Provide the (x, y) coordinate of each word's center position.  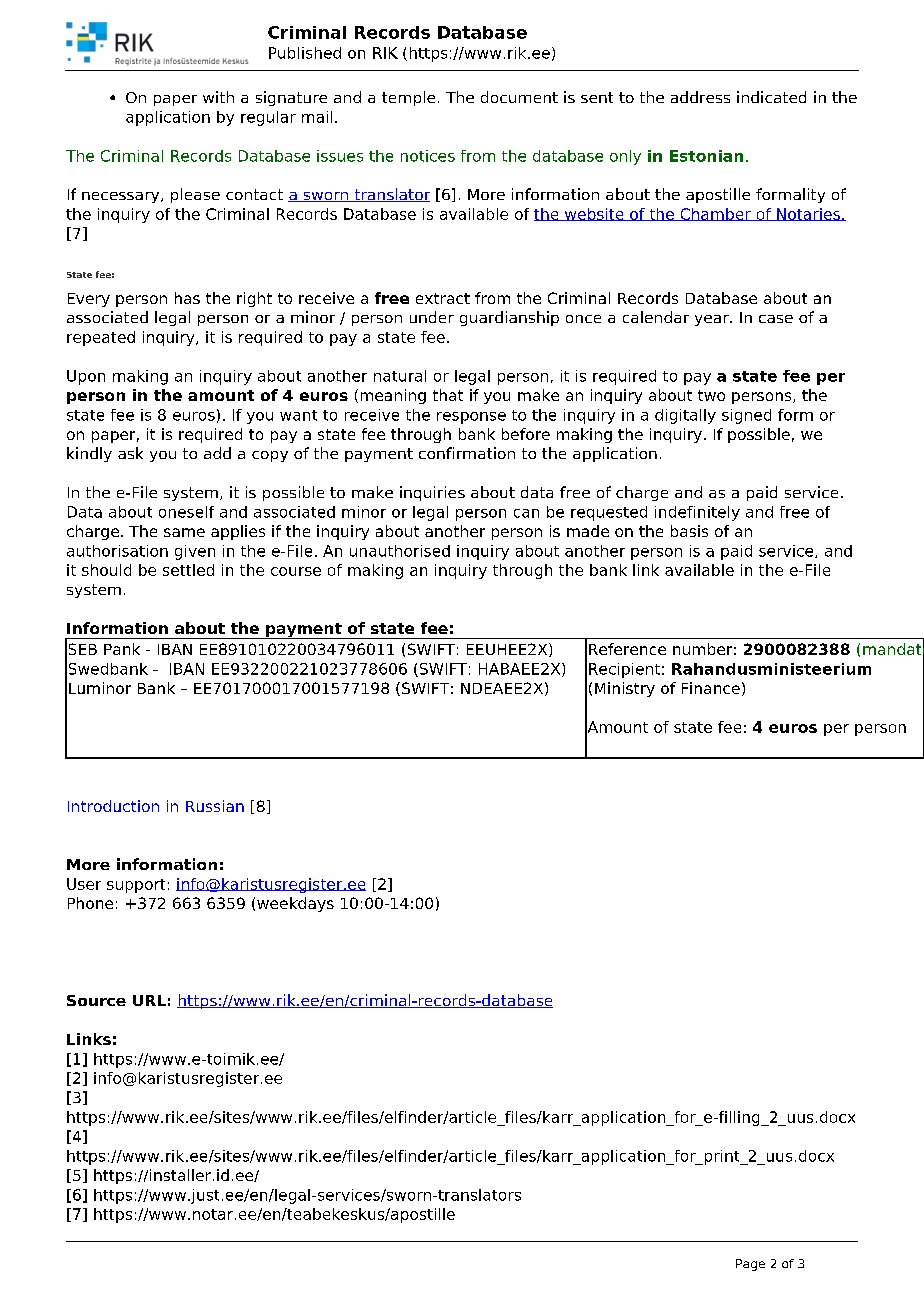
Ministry (625, 689)
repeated (101, 338)
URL (149, 1000)
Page (750, 1265)
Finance (711, 688)
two (711, 395)
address (700, 97)
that (448, 395)
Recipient (624, 670)
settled (188, 570)
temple (408, 98)
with (218, 97)
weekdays (295, 904)
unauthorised (400, 551)
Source (96, 1000)
